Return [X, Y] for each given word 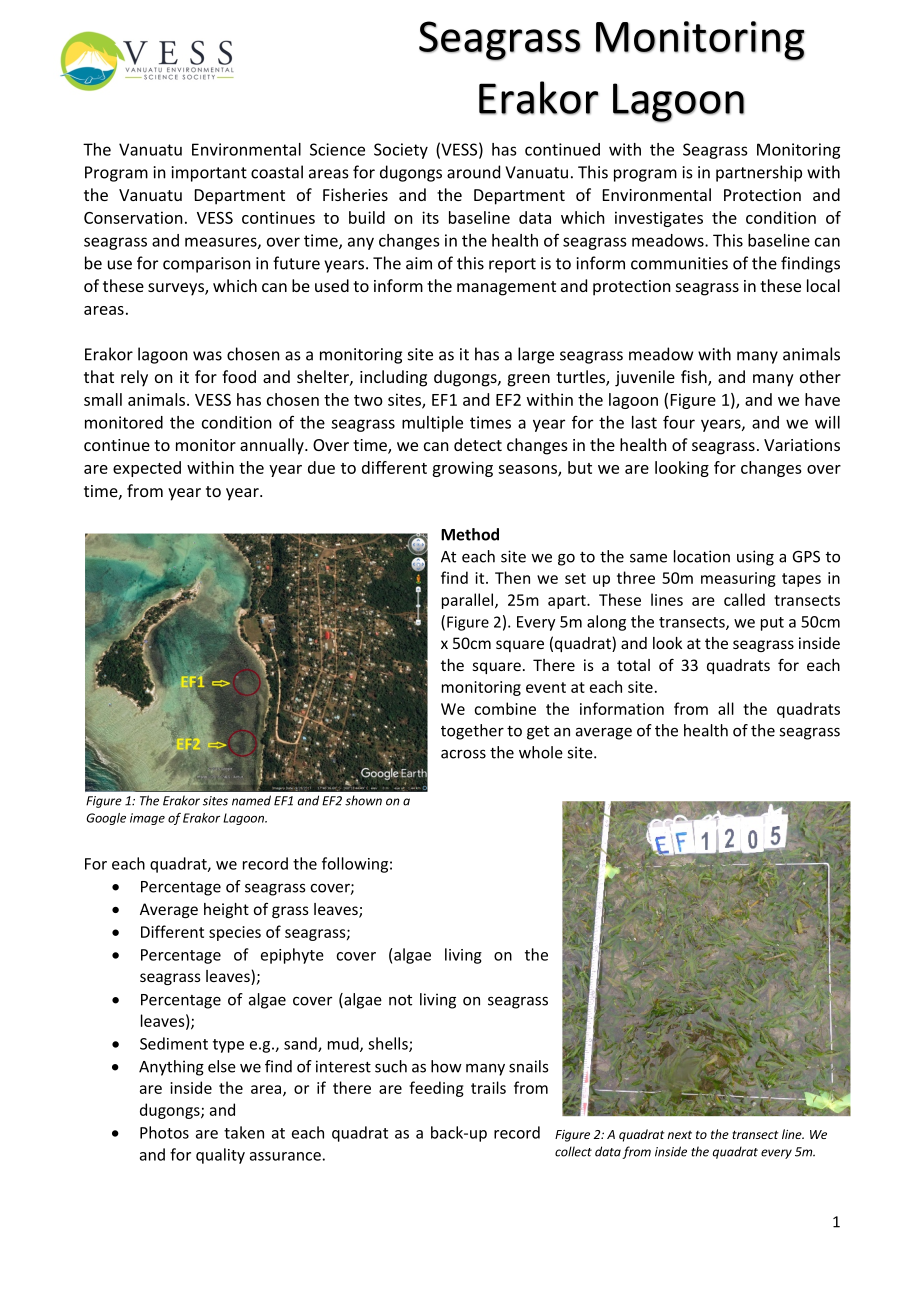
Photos [164, 1132]
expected [147, 469]
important [209, 174]
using [755, 558]
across [463, 754]
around [473, 172]
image [147, 819]
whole [541, 752]
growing [462, 469]
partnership [759, 173]
